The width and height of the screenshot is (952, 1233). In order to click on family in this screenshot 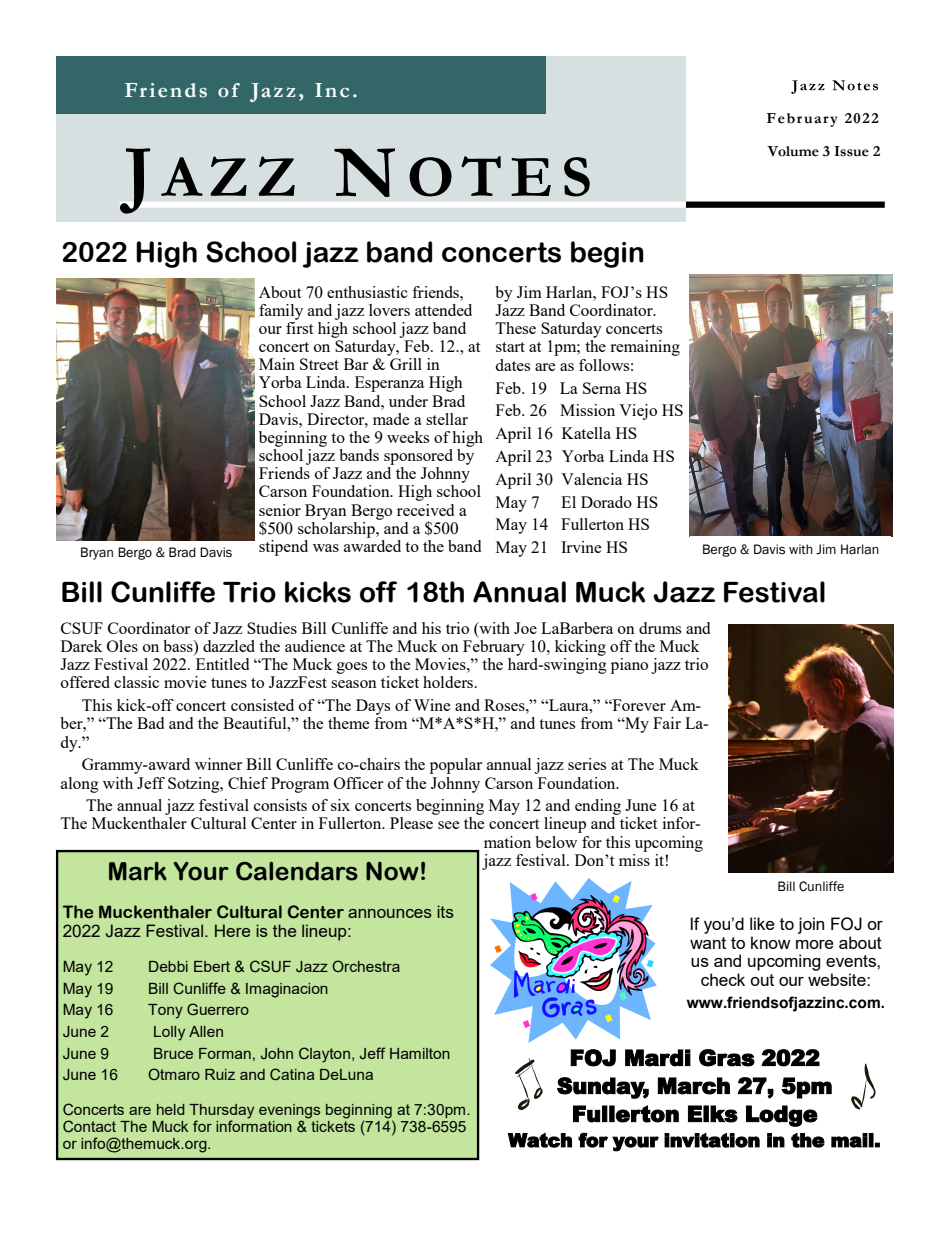, I will do `click(281, 312)`.
